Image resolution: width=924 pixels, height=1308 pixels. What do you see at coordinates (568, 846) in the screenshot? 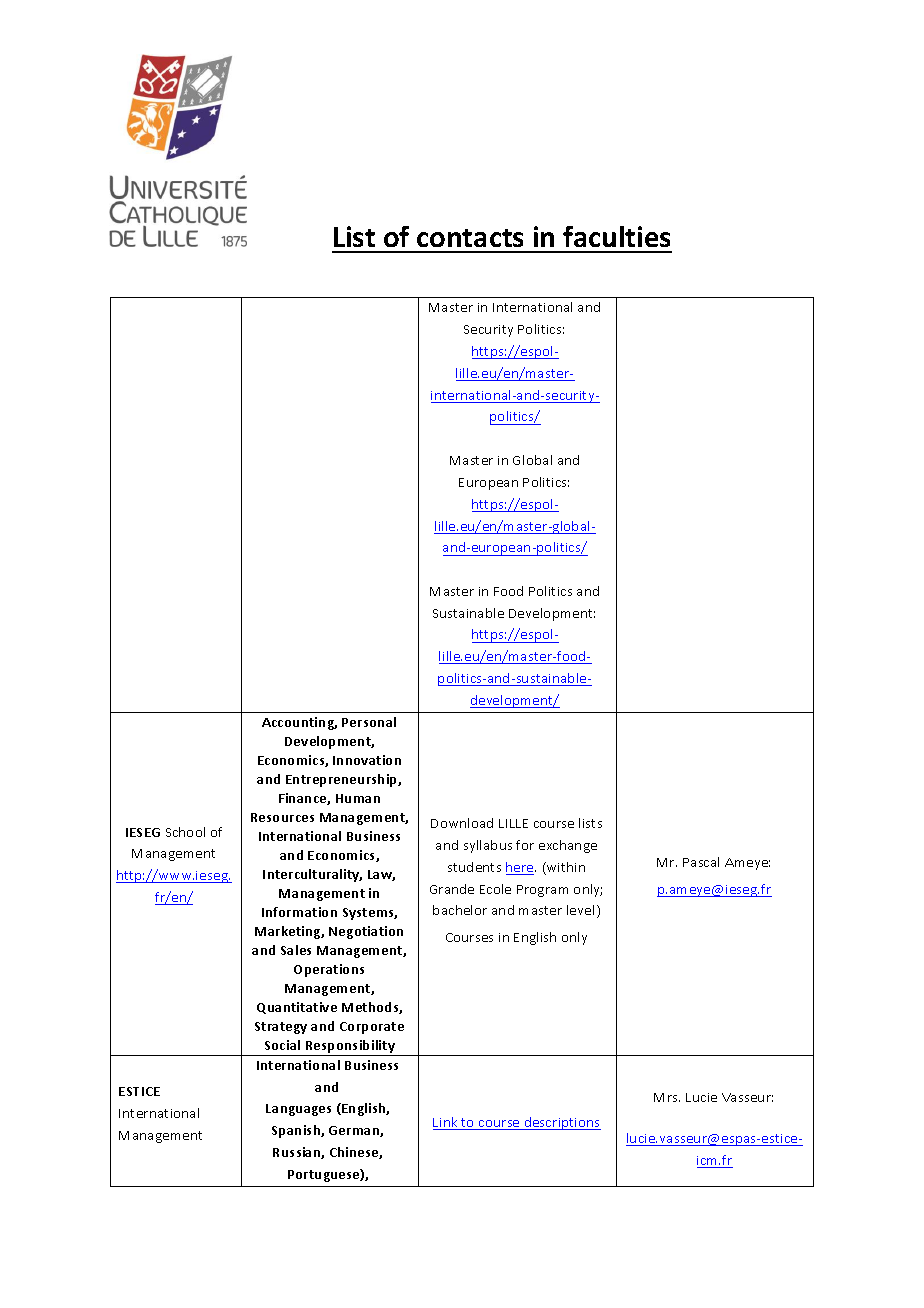
I see `exchange` at bounding box center [568, 846].
